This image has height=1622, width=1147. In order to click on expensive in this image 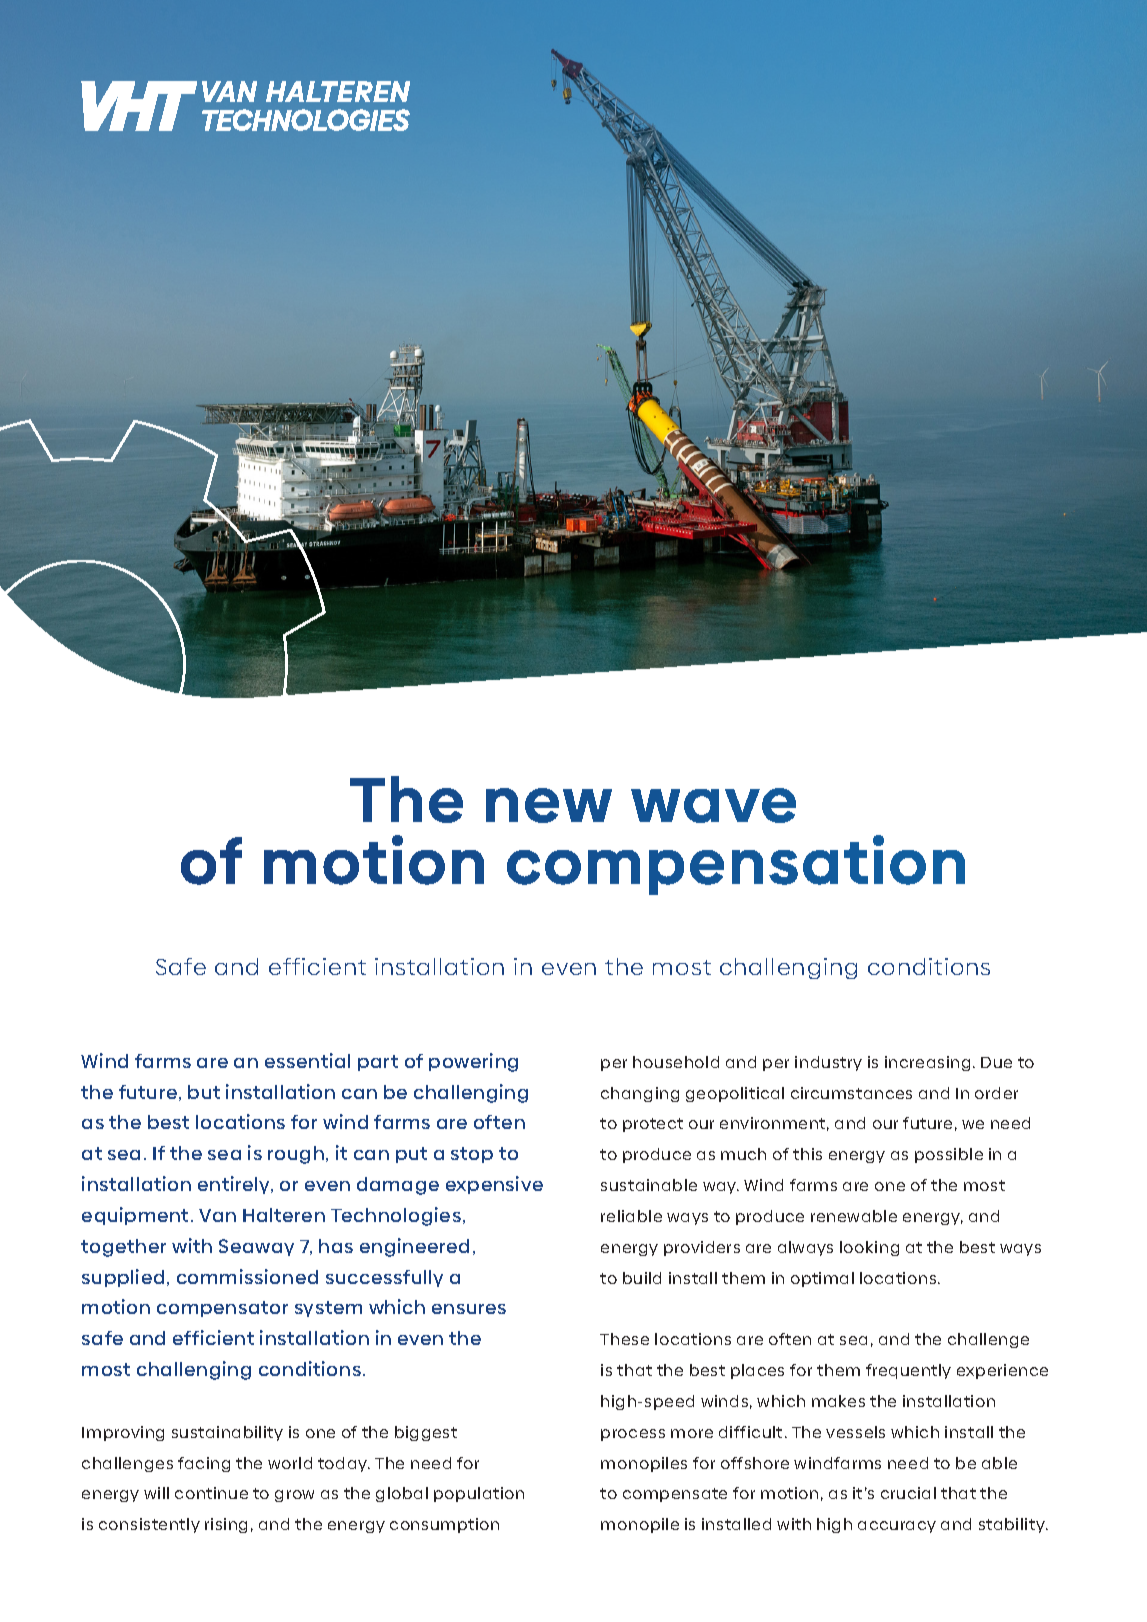, I will do `click(494, 1185)`.
